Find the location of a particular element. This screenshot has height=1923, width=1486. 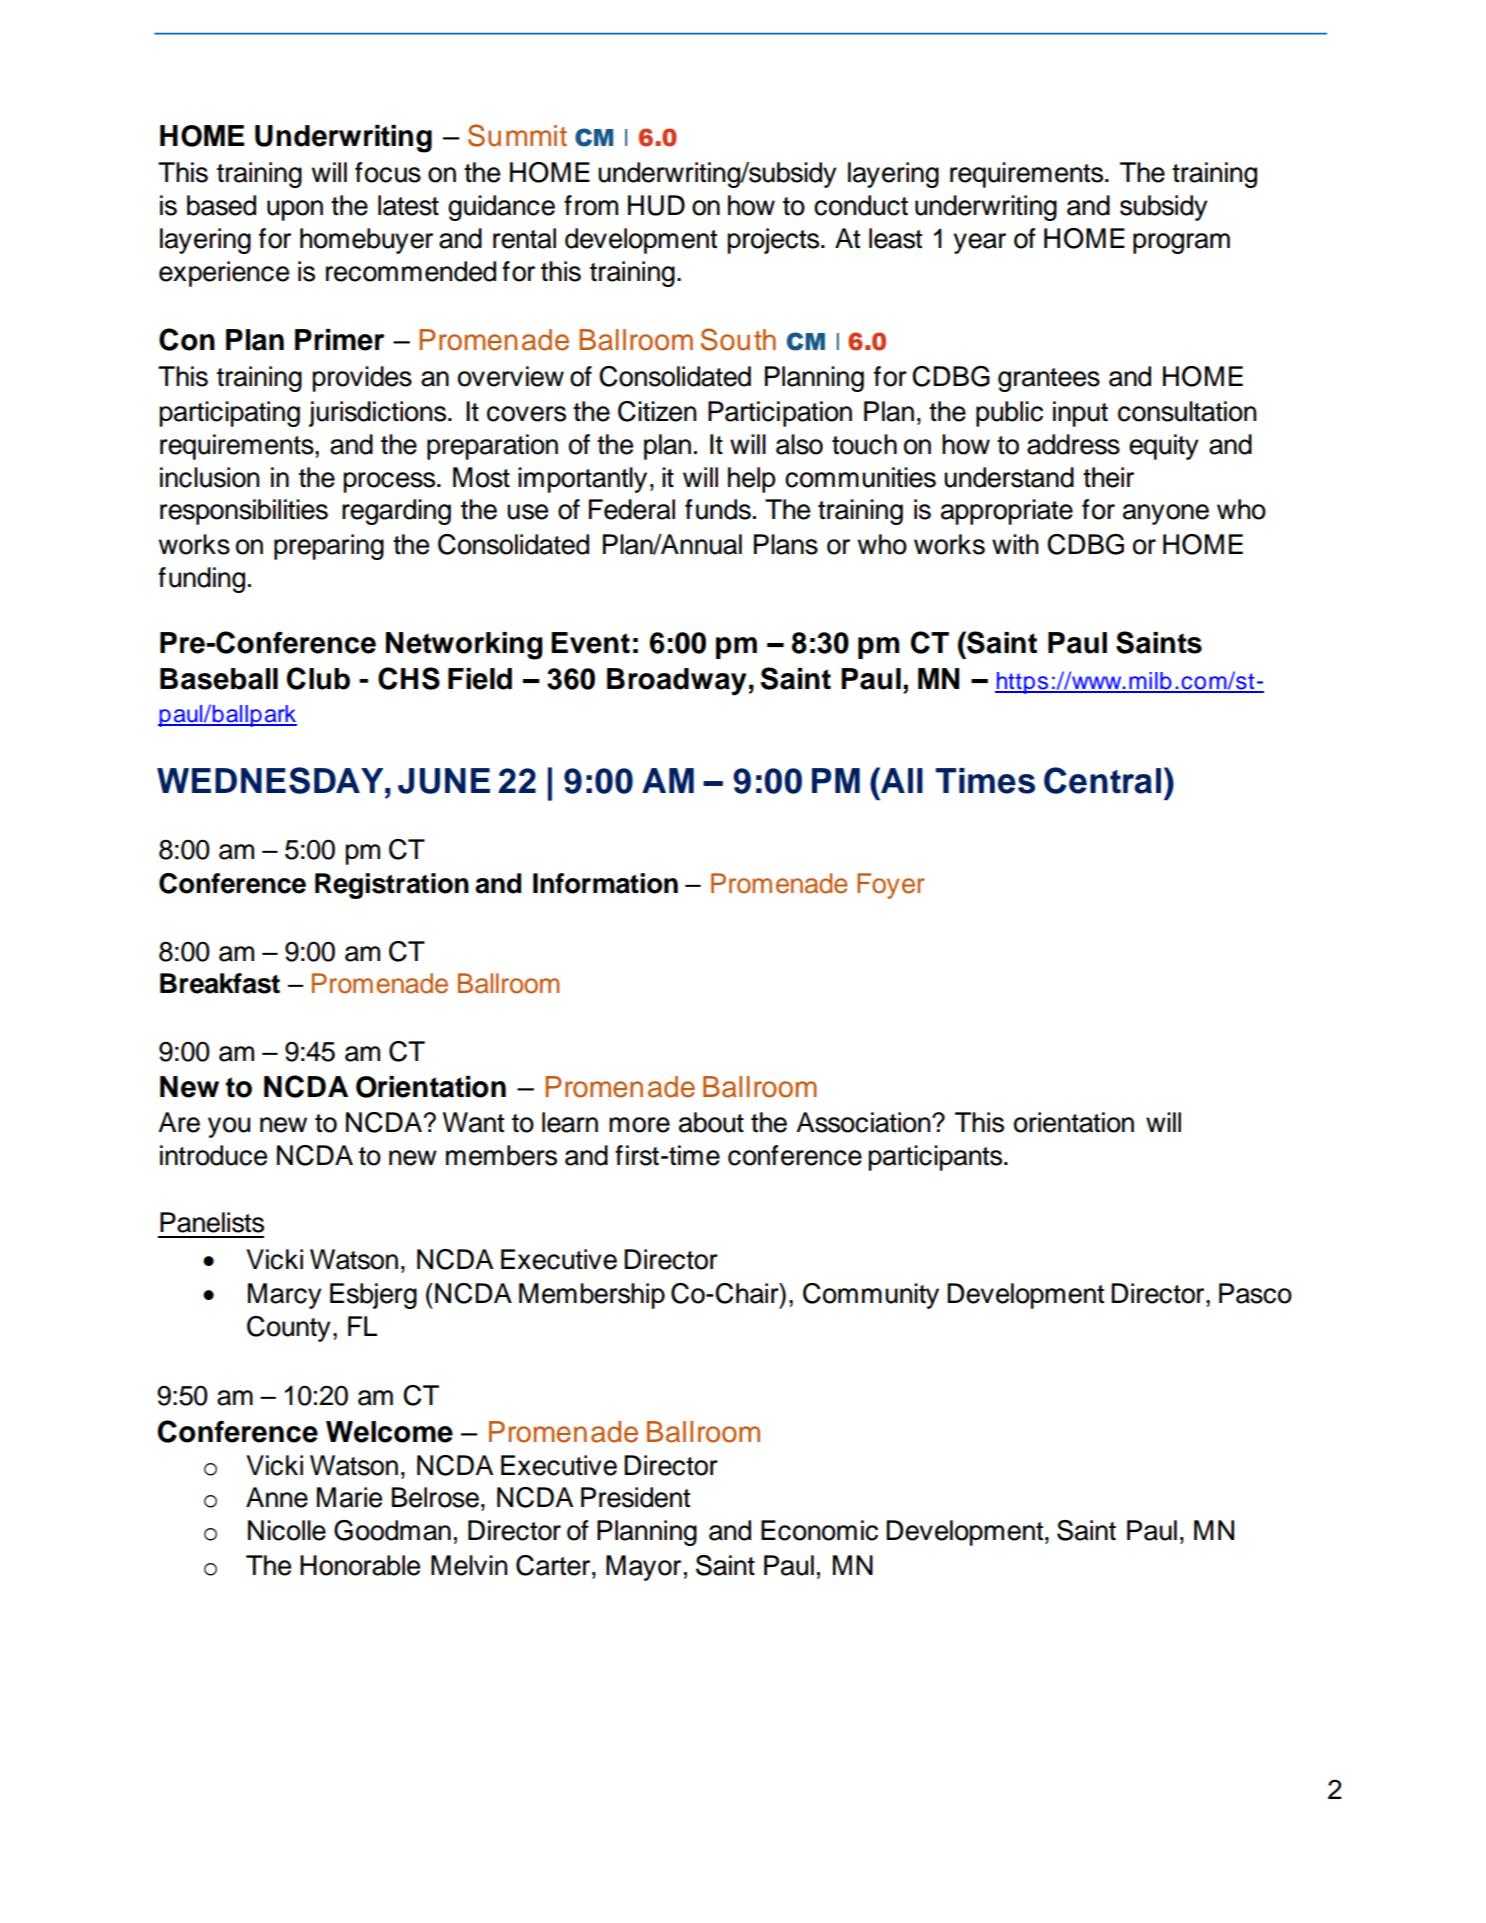

HUD is located at coordinates (656, 205).
